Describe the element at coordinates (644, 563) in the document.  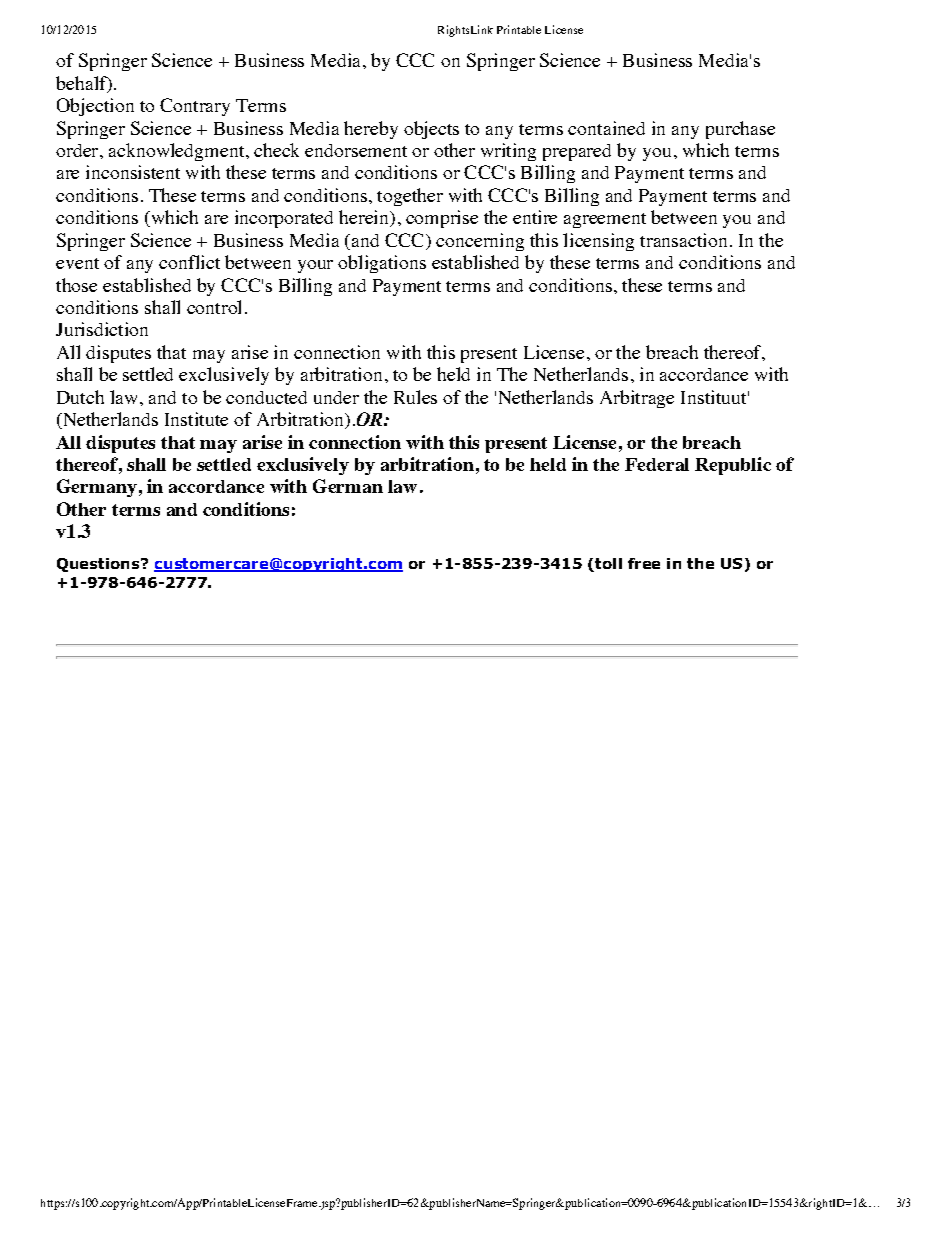
I see `free` at that location.
